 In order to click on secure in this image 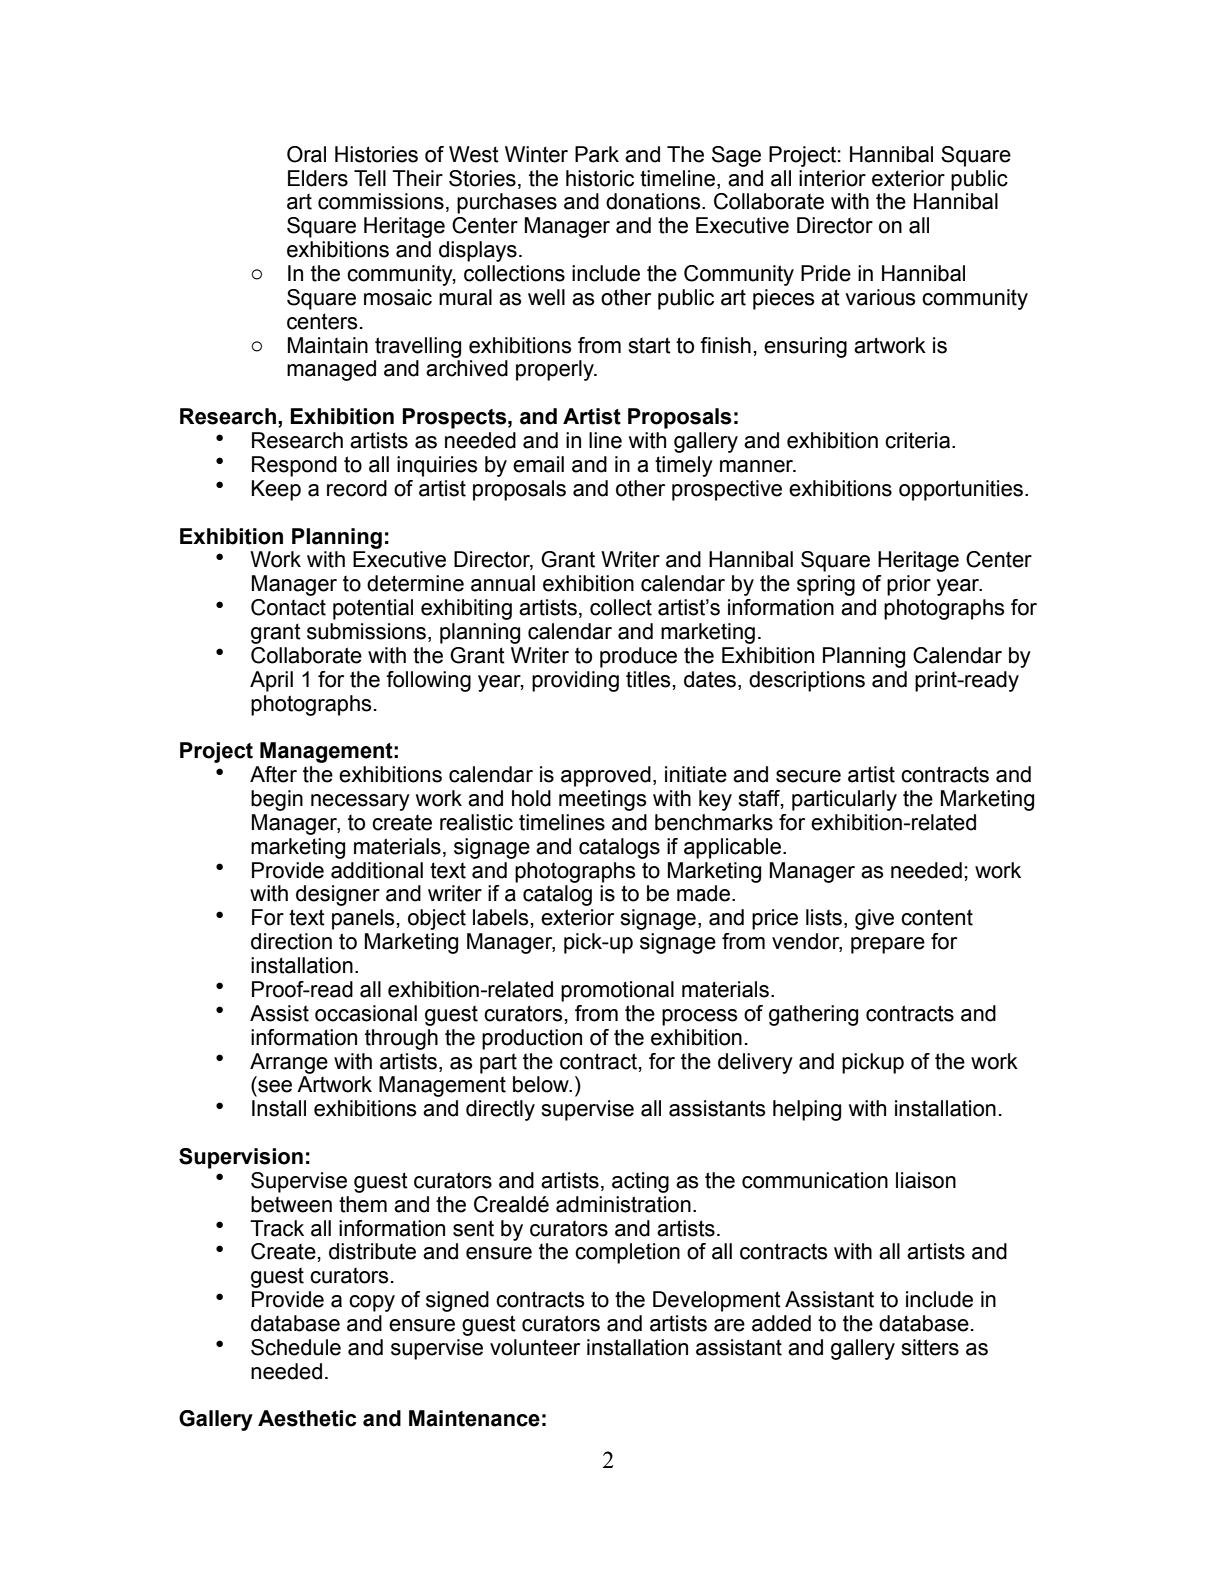, I will do `click(808, 776)`.
